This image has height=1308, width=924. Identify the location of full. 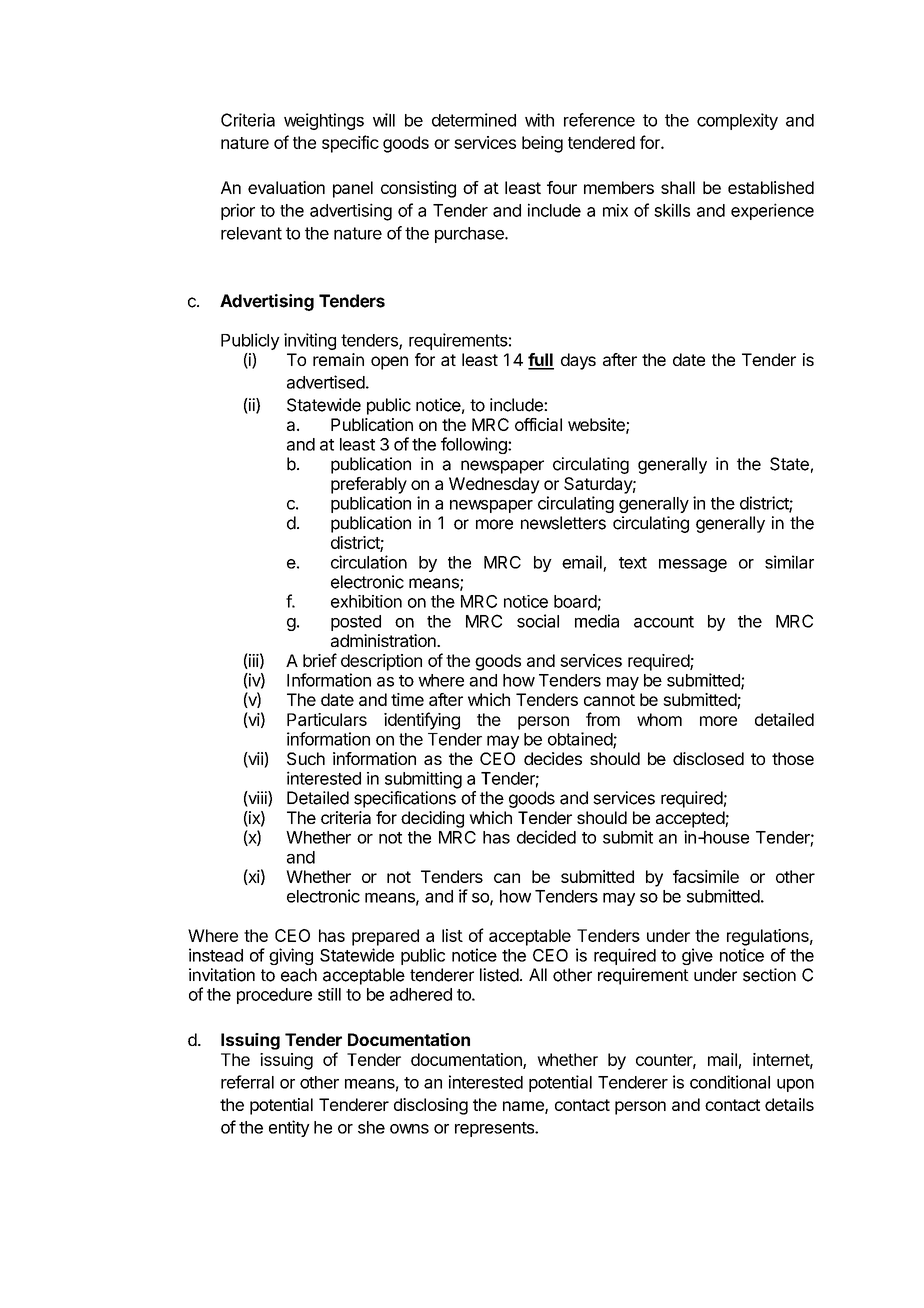
(541, 361).
